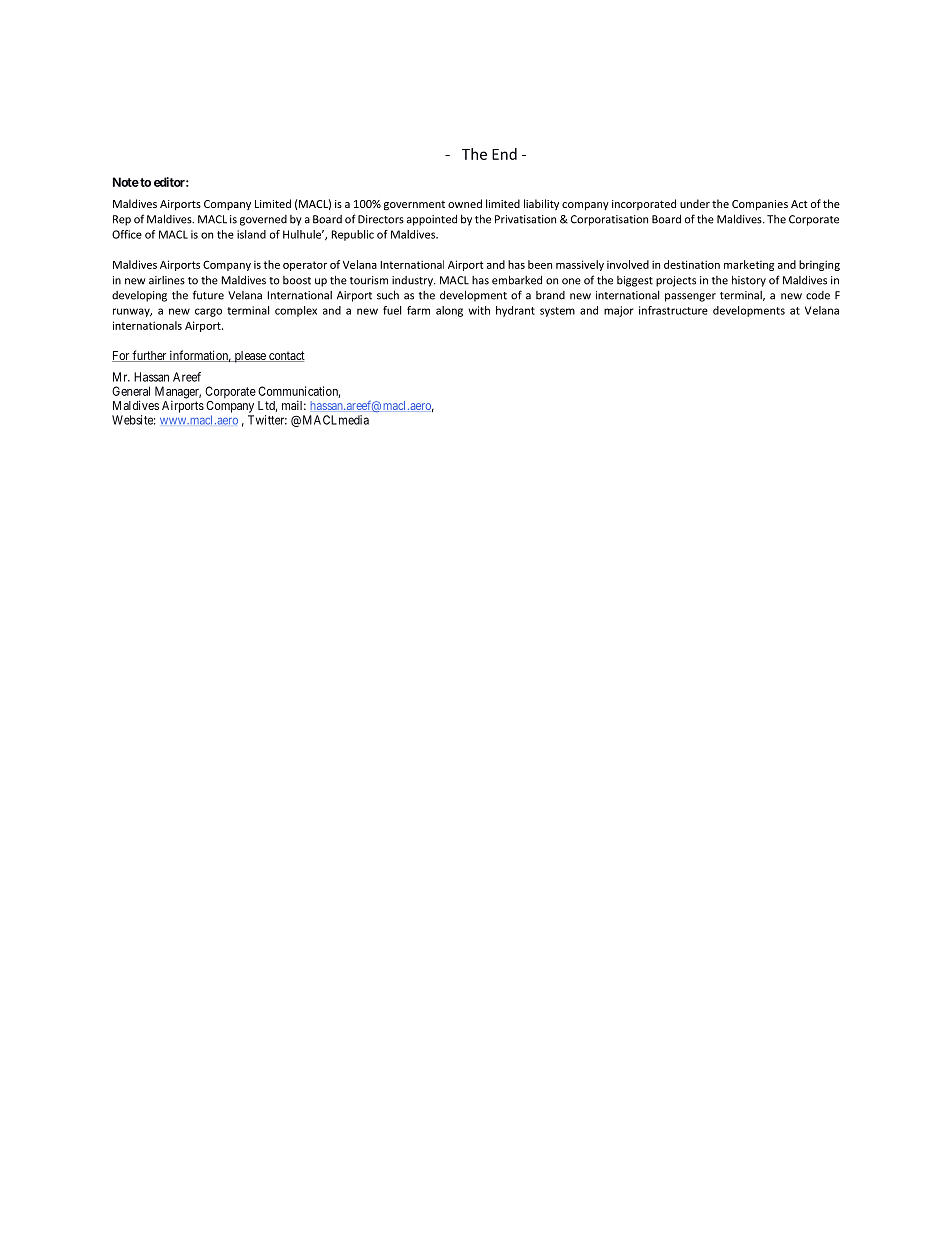 Image resolution: width=952 pixels, height=1233 pixels. Describe the element at coordinates (286, 356) in the screenshot. I see `contact` at that location.
